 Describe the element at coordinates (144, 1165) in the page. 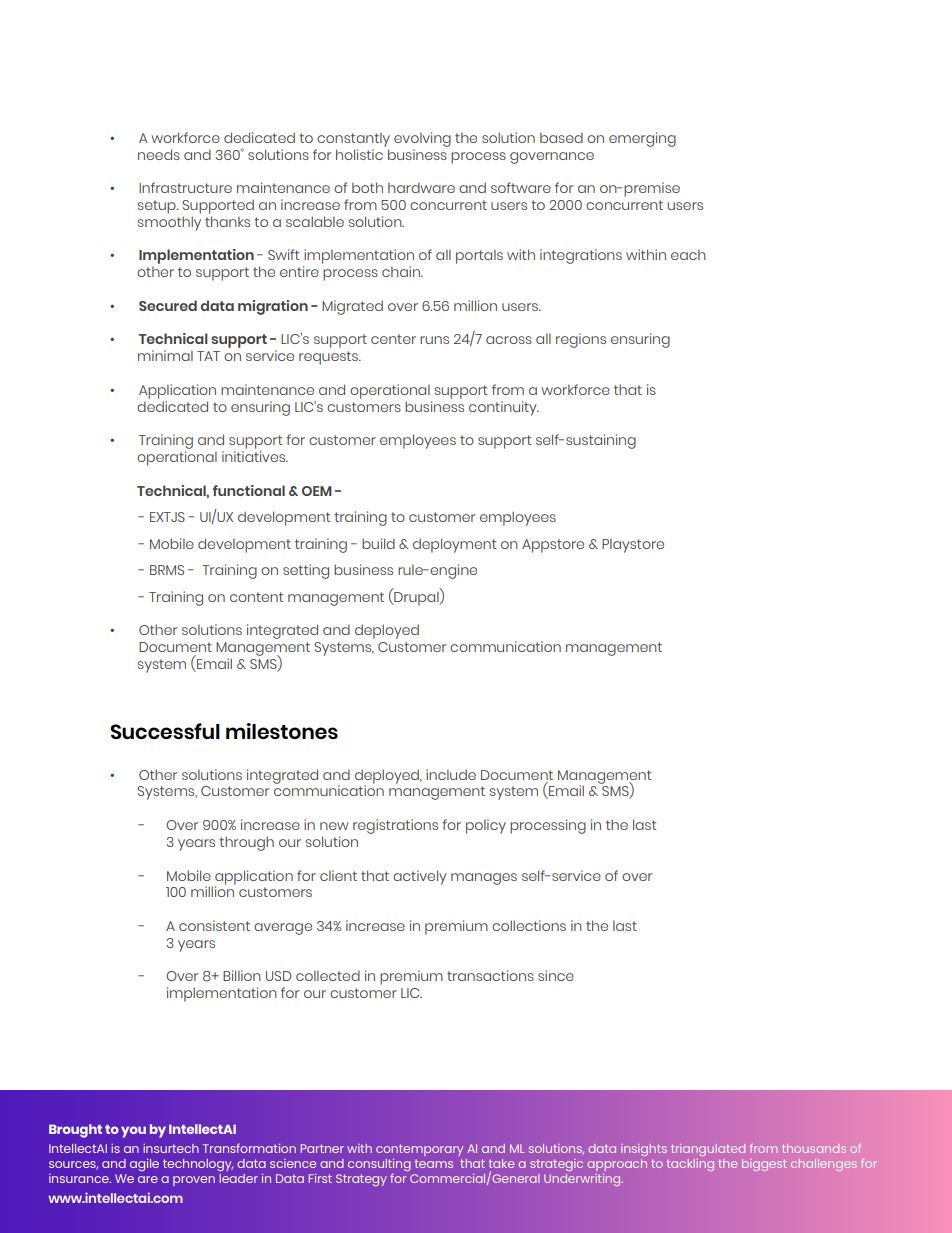

I see `agile` at that location.
